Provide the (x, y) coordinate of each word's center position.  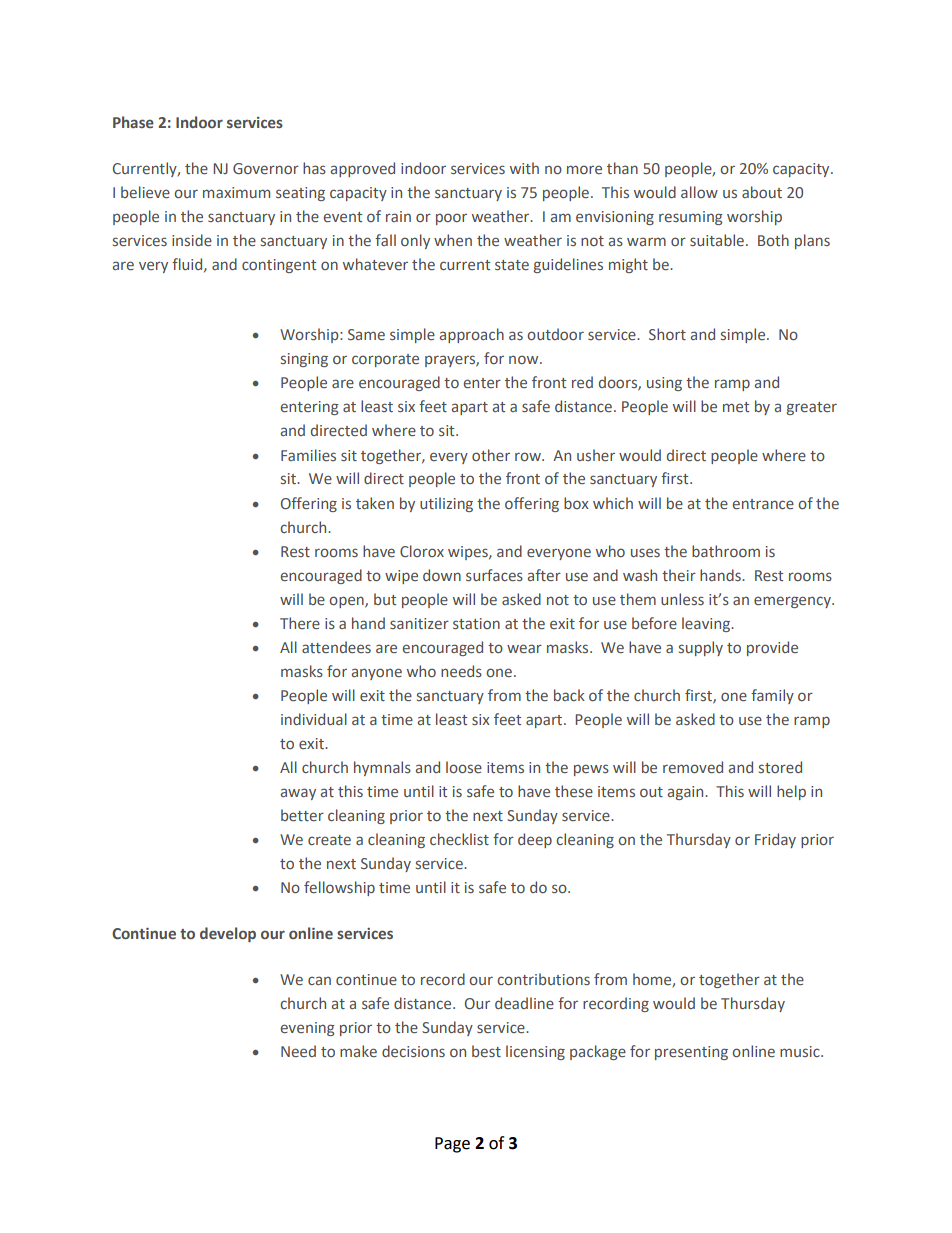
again (687, 793)
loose (464, 767)
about (762, 192)
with (524, 168)
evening (308, 1029)
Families (308, 455)
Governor (266, 168)
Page (452, 1145)
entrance (763, 504)
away (298, 794)
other (491, 455)
